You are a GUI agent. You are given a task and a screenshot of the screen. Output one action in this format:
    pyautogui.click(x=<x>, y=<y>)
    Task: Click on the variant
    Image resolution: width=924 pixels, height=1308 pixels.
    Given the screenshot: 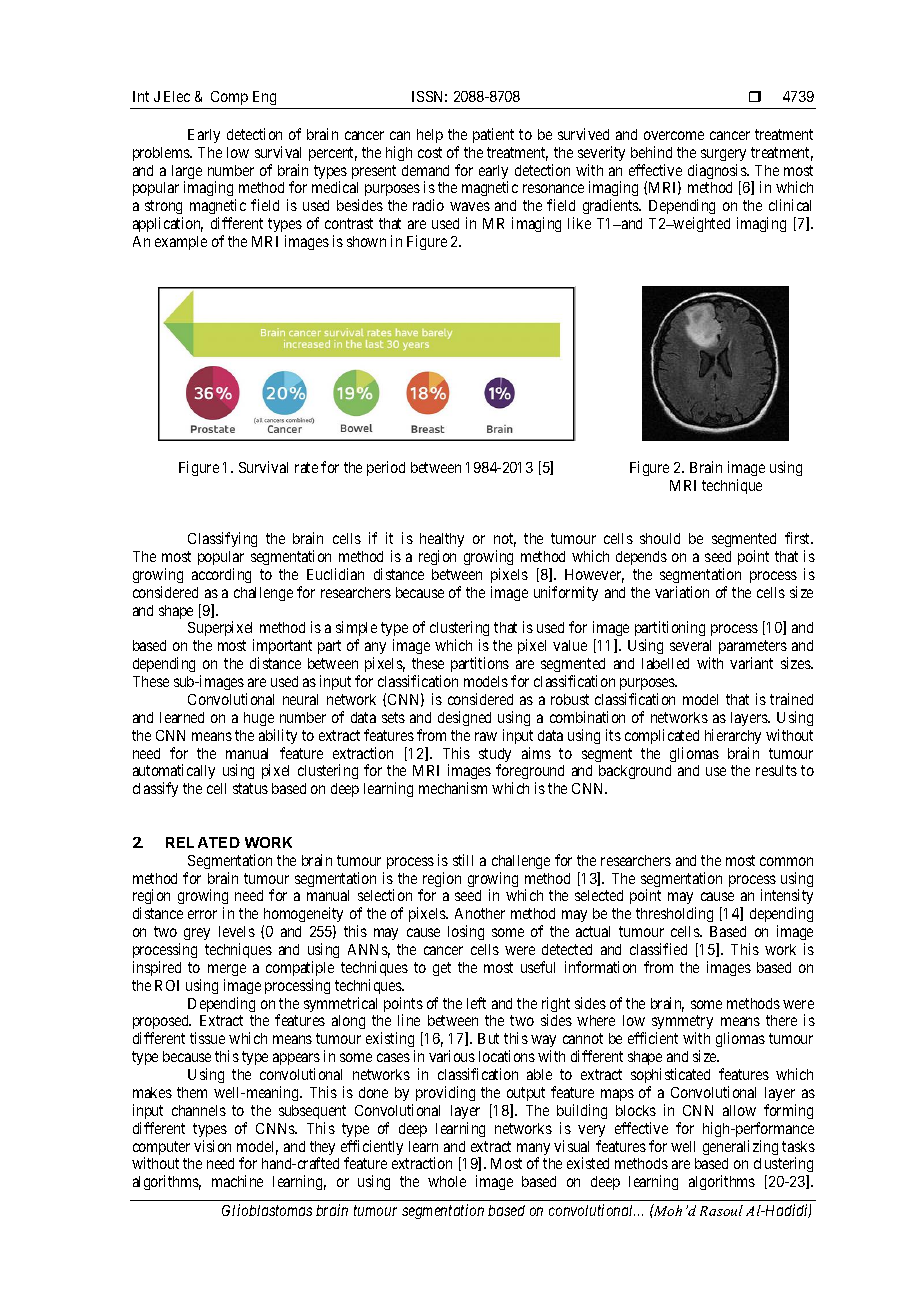 What is the action you would take?
    pyautogui.click(x=751, y=663)
